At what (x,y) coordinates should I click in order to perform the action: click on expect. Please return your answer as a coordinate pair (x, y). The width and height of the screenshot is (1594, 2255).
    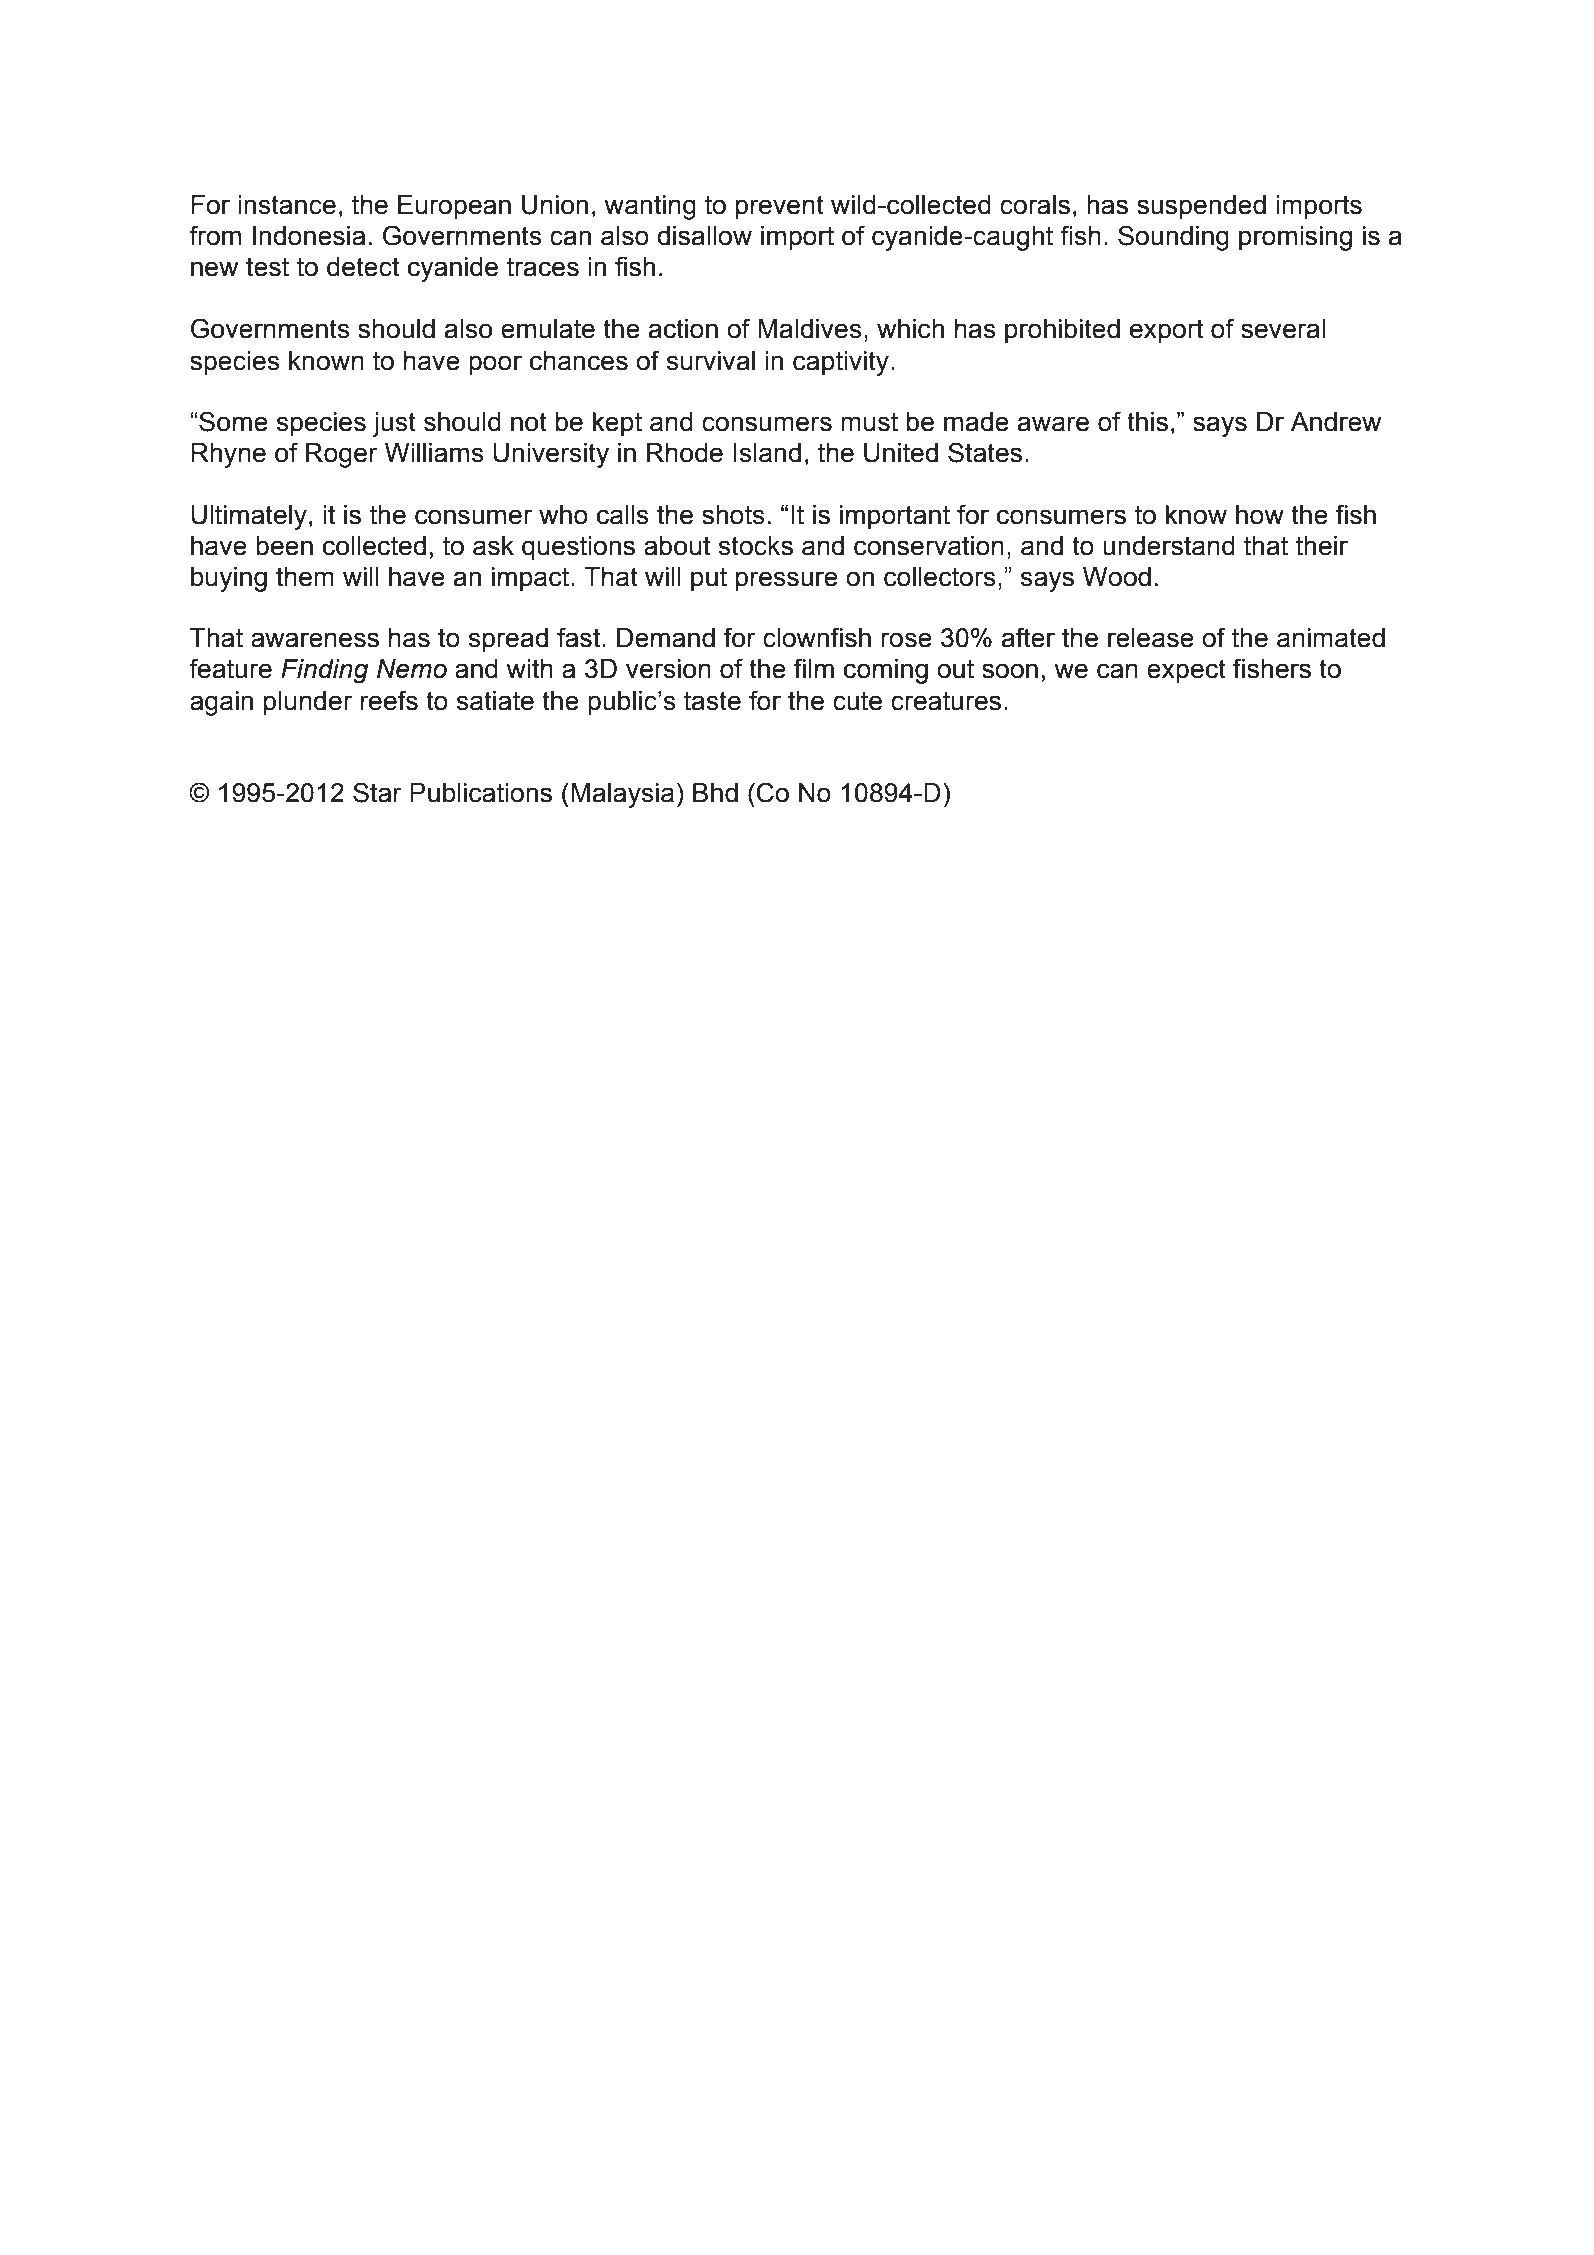
    Looking at the image, I should click on (1186, 671).
